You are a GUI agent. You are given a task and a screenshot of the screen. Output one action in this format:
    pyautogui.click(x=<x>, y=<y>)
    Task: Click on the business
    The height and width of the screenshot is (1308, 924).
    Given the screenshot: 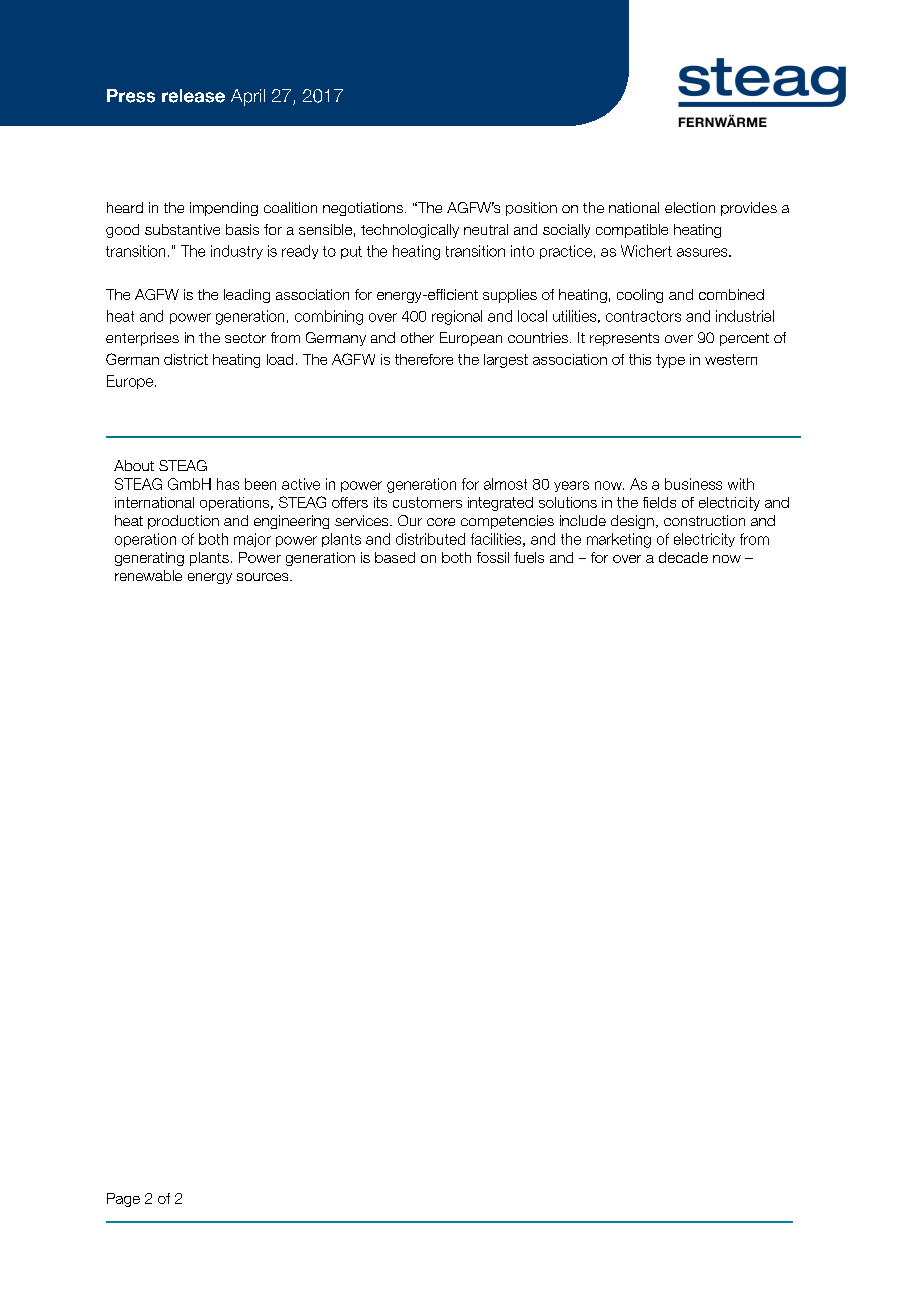 What is the action you would take?
    pyautogui.click(x=693, y=484)
